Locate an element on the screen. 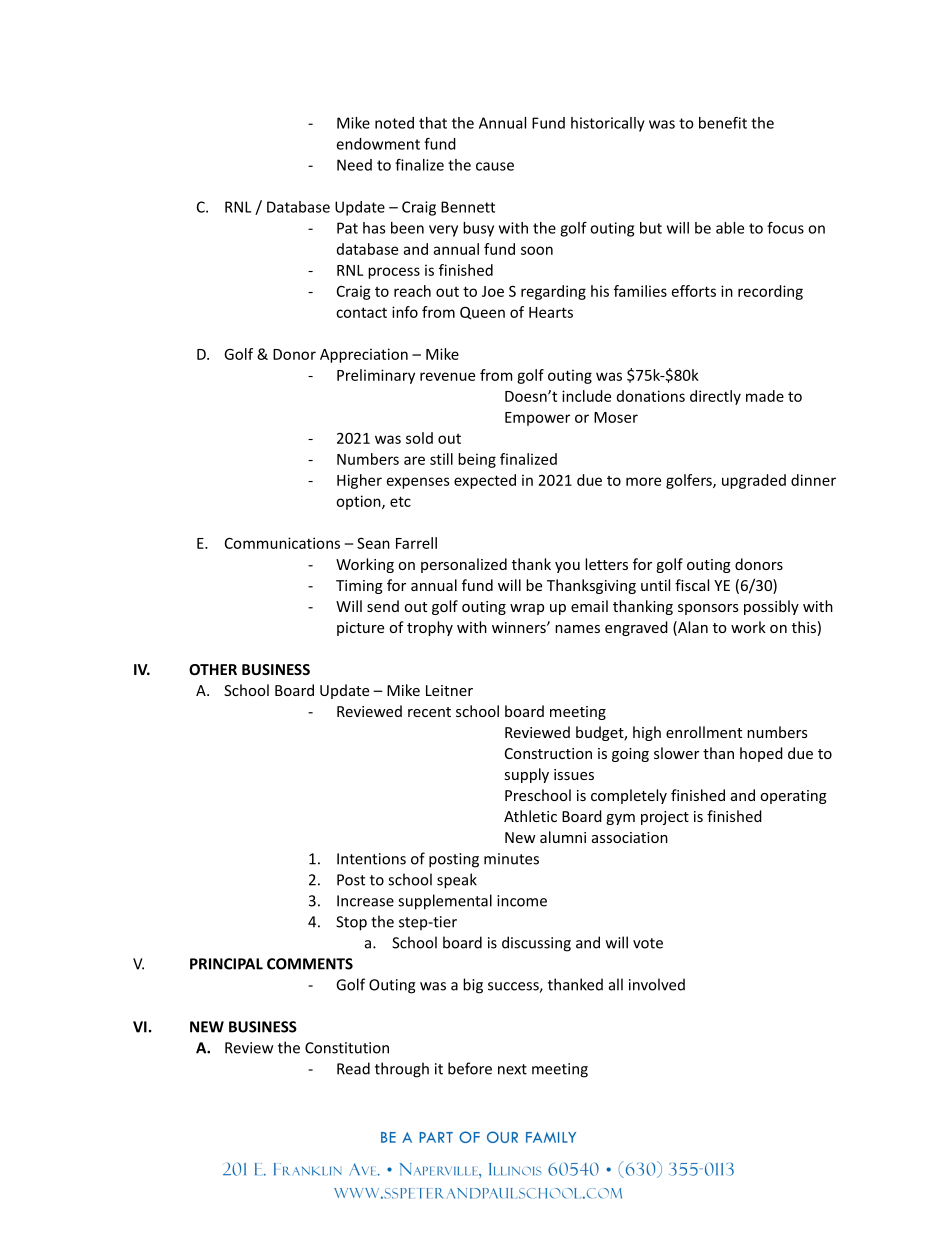  Need is located at coordinates (354, 165).
